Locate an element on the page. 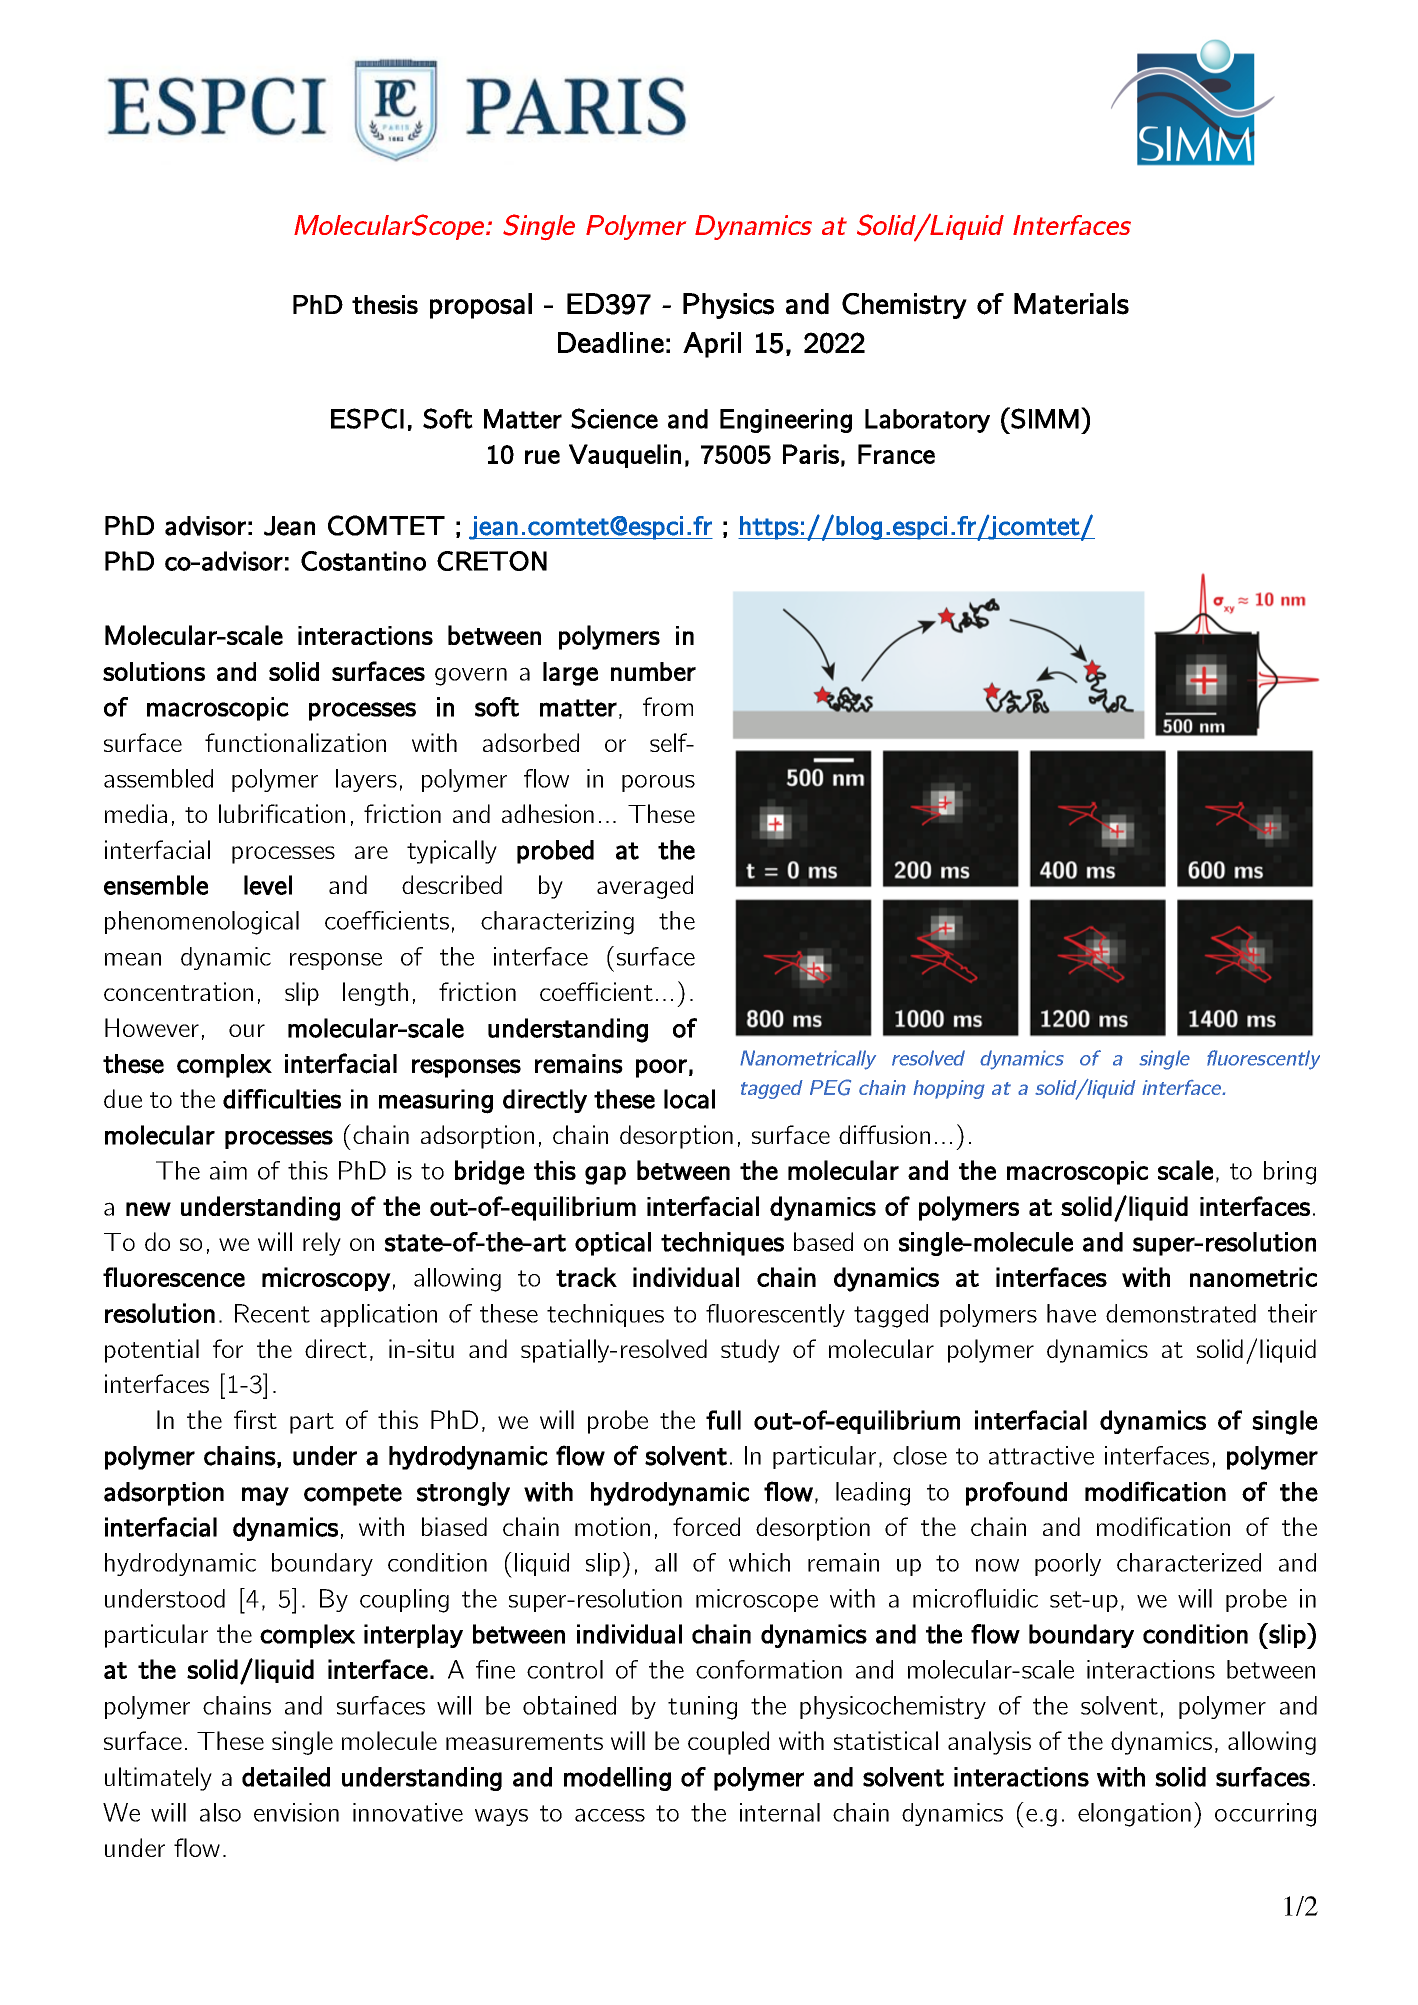  April is located at coordinates (712, 345).
